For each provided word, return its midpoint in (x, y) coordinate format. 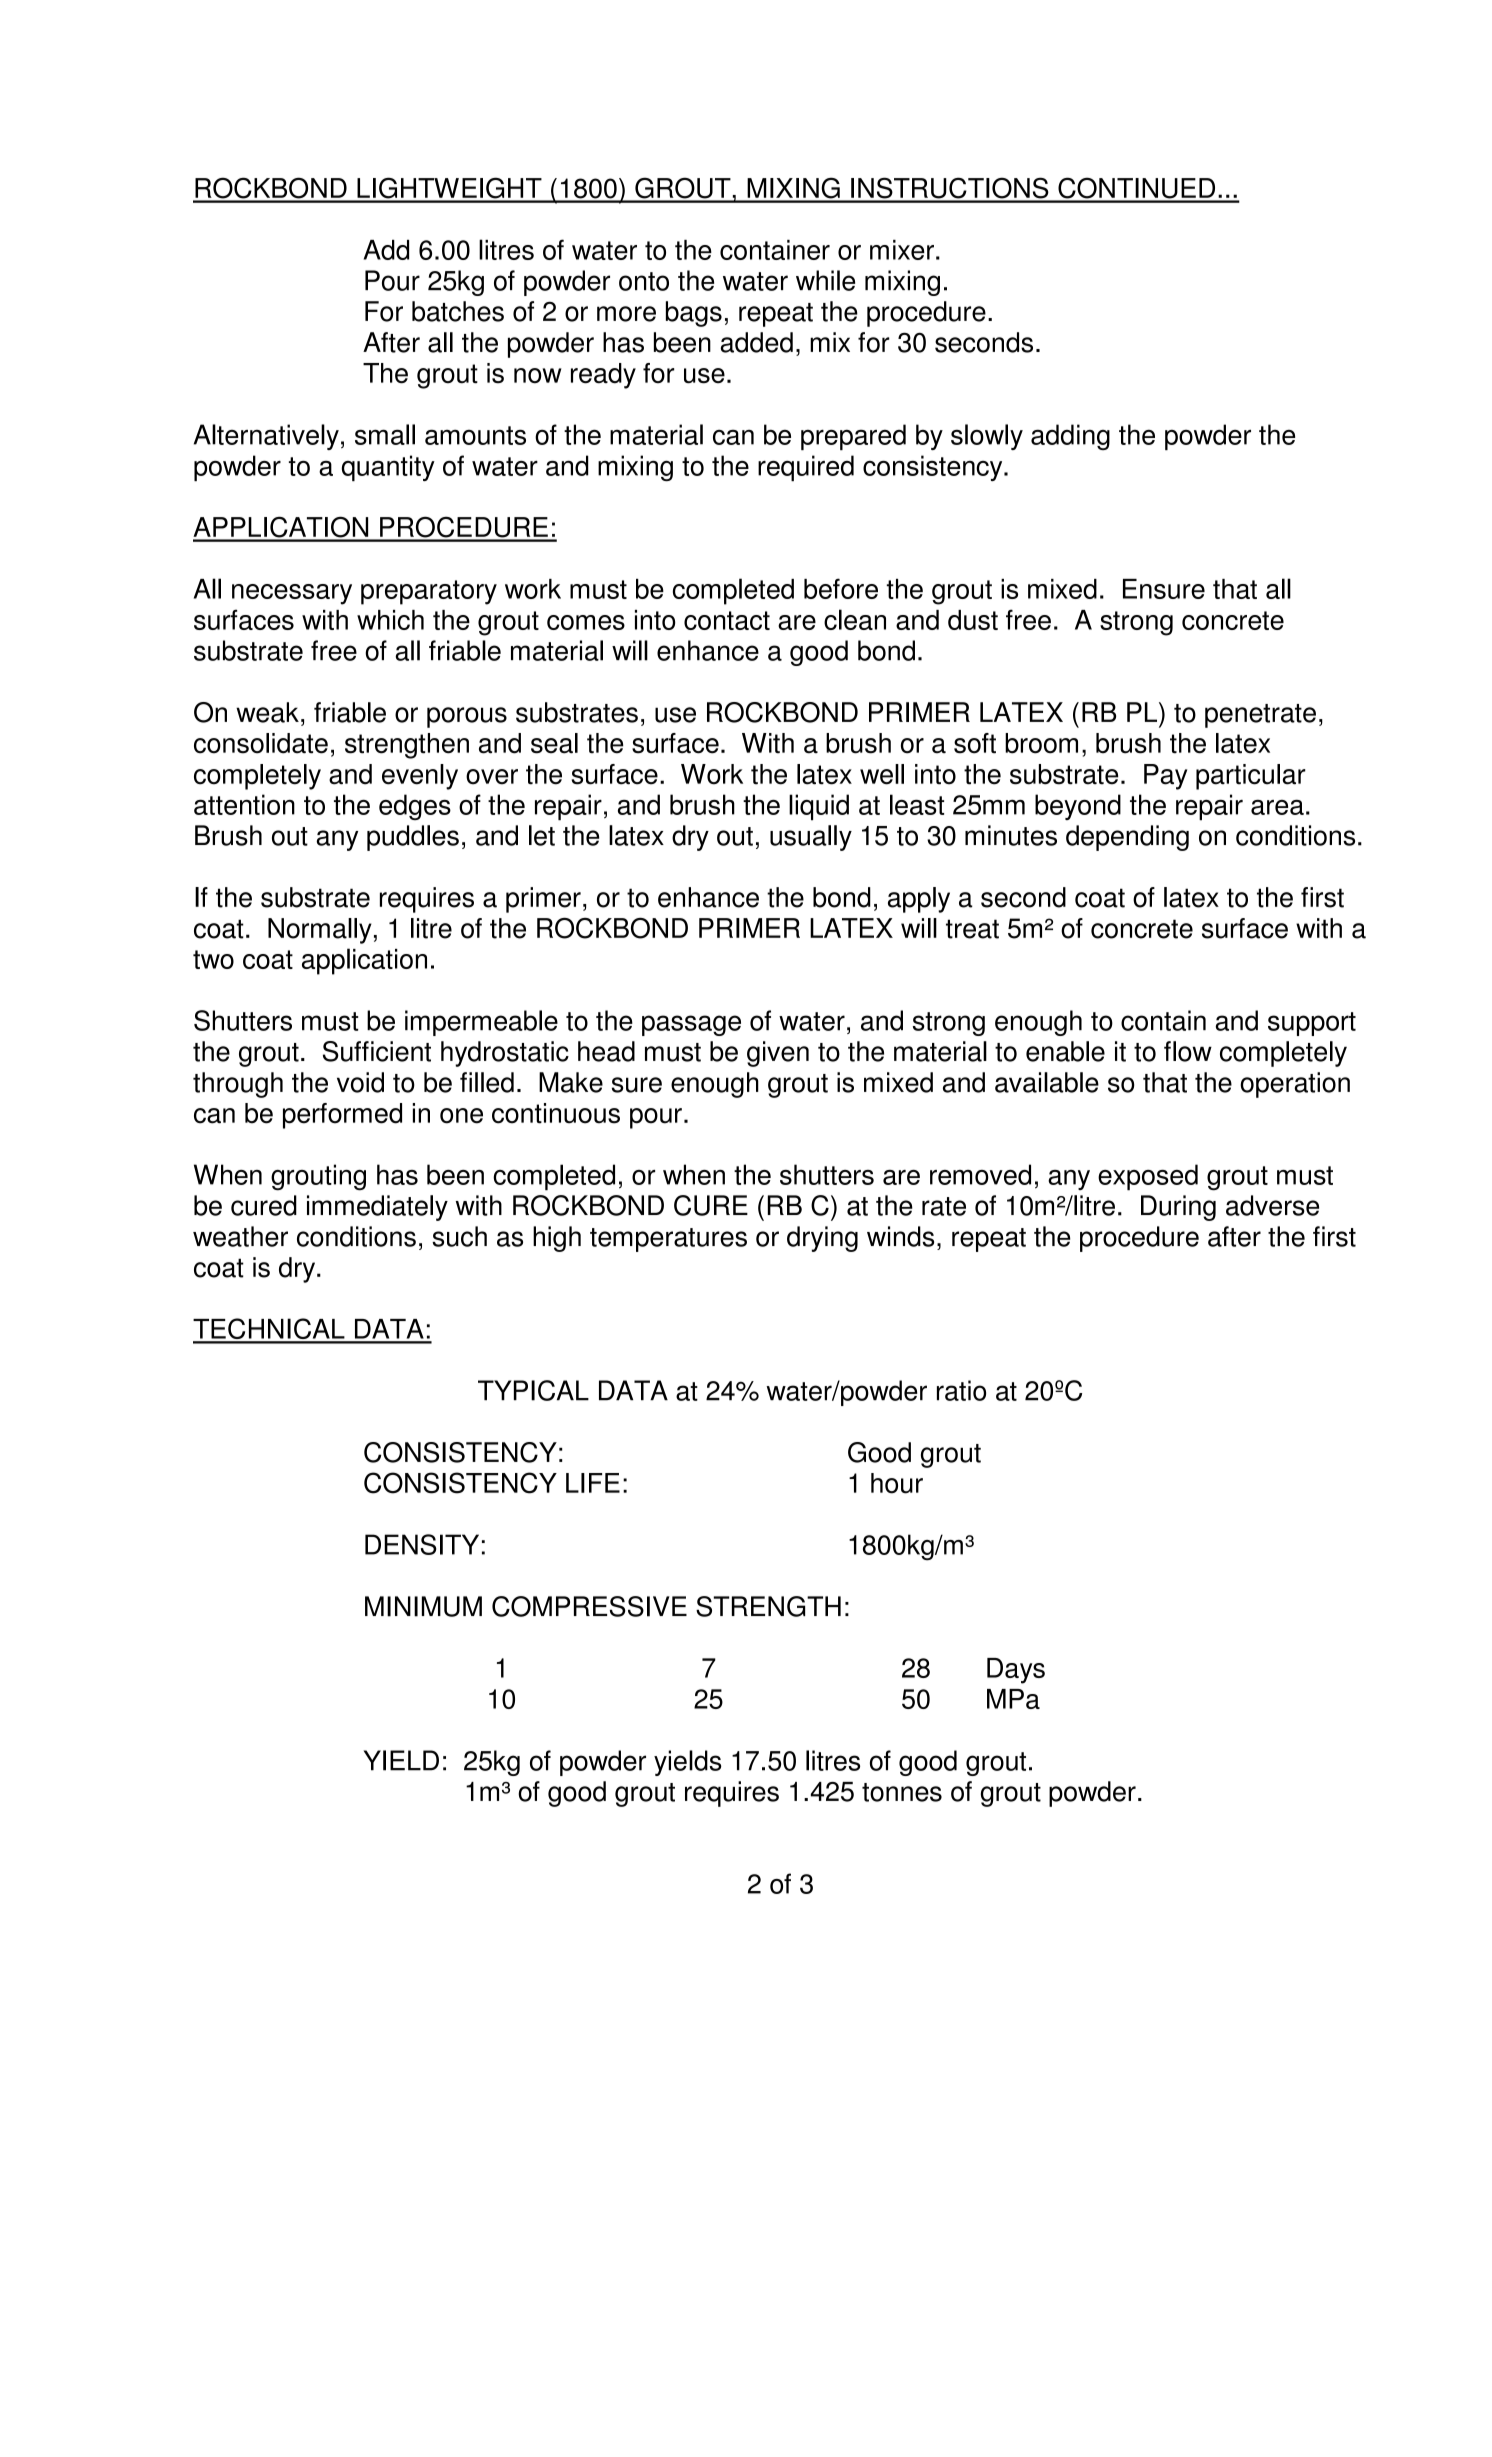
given (778, 1054)
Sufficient (377, 1051)
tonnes (902, 1792)
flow (1188, 1051)
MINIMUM (423, 1606)
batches (458, 311)
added (757, 342)
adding (1070, 437)
